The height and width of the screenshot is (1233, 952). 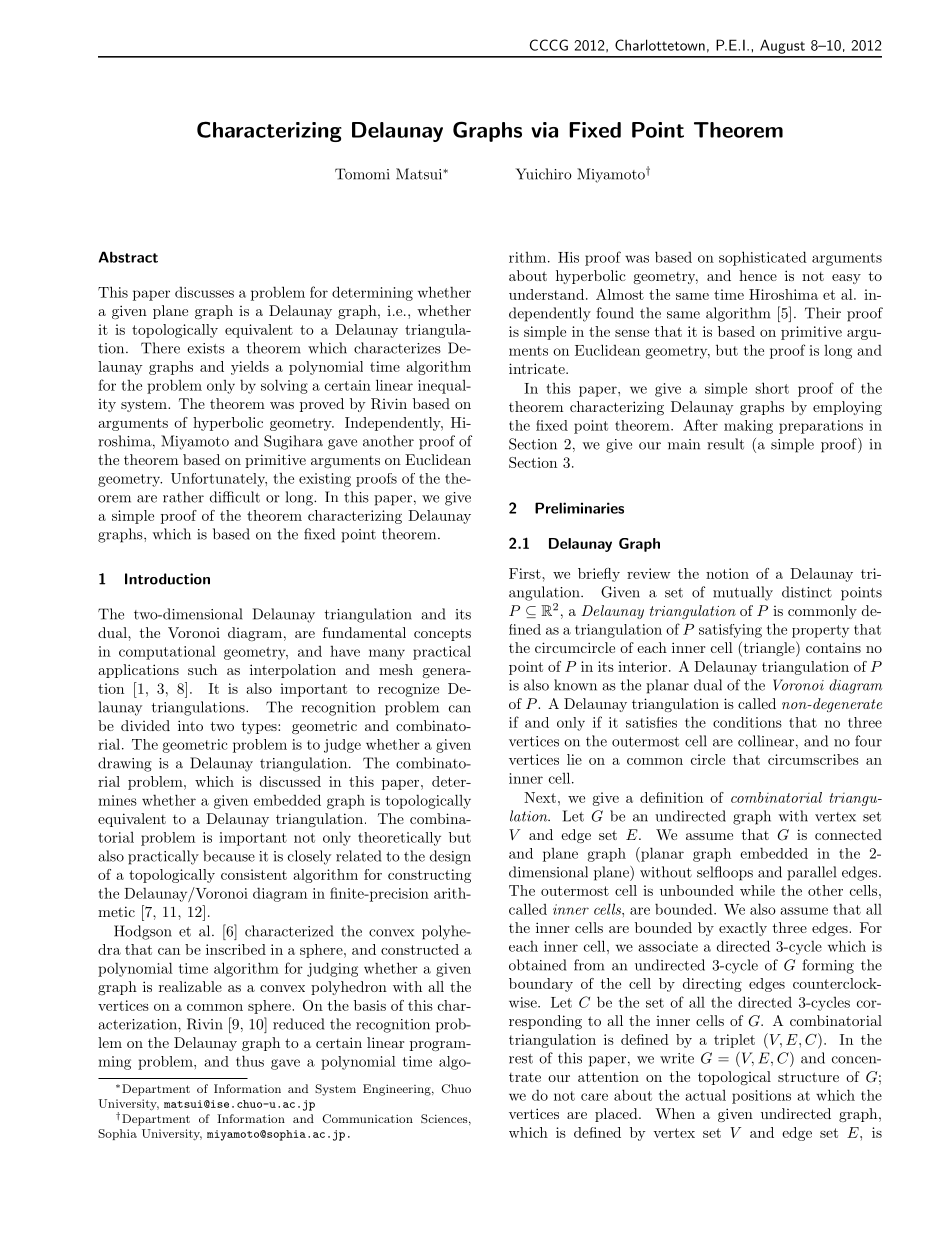 I want to click on consistent, so click(x=254, y=874).
